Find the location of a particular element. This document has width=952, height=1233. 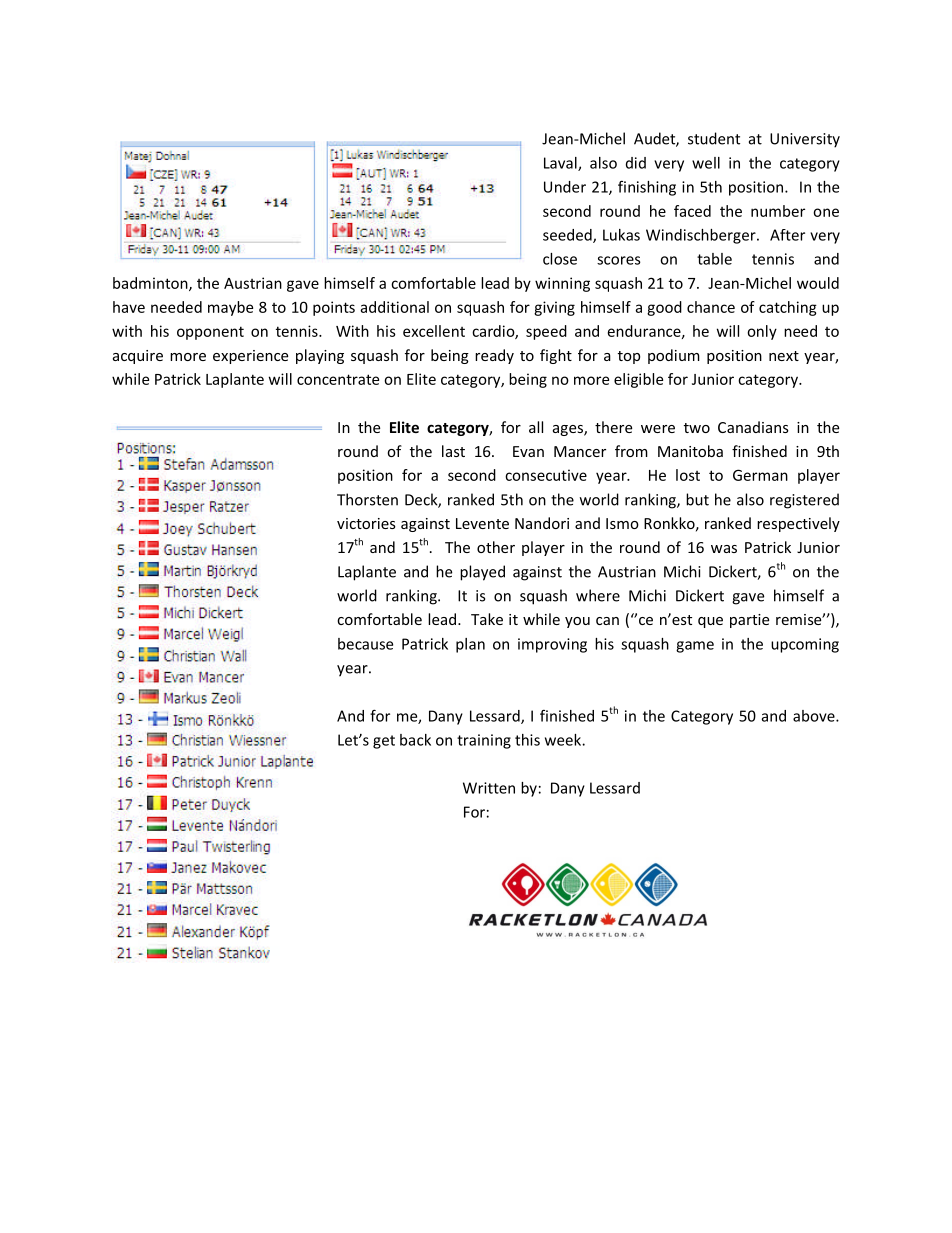

Laval is located at coordinates (561, 164).
